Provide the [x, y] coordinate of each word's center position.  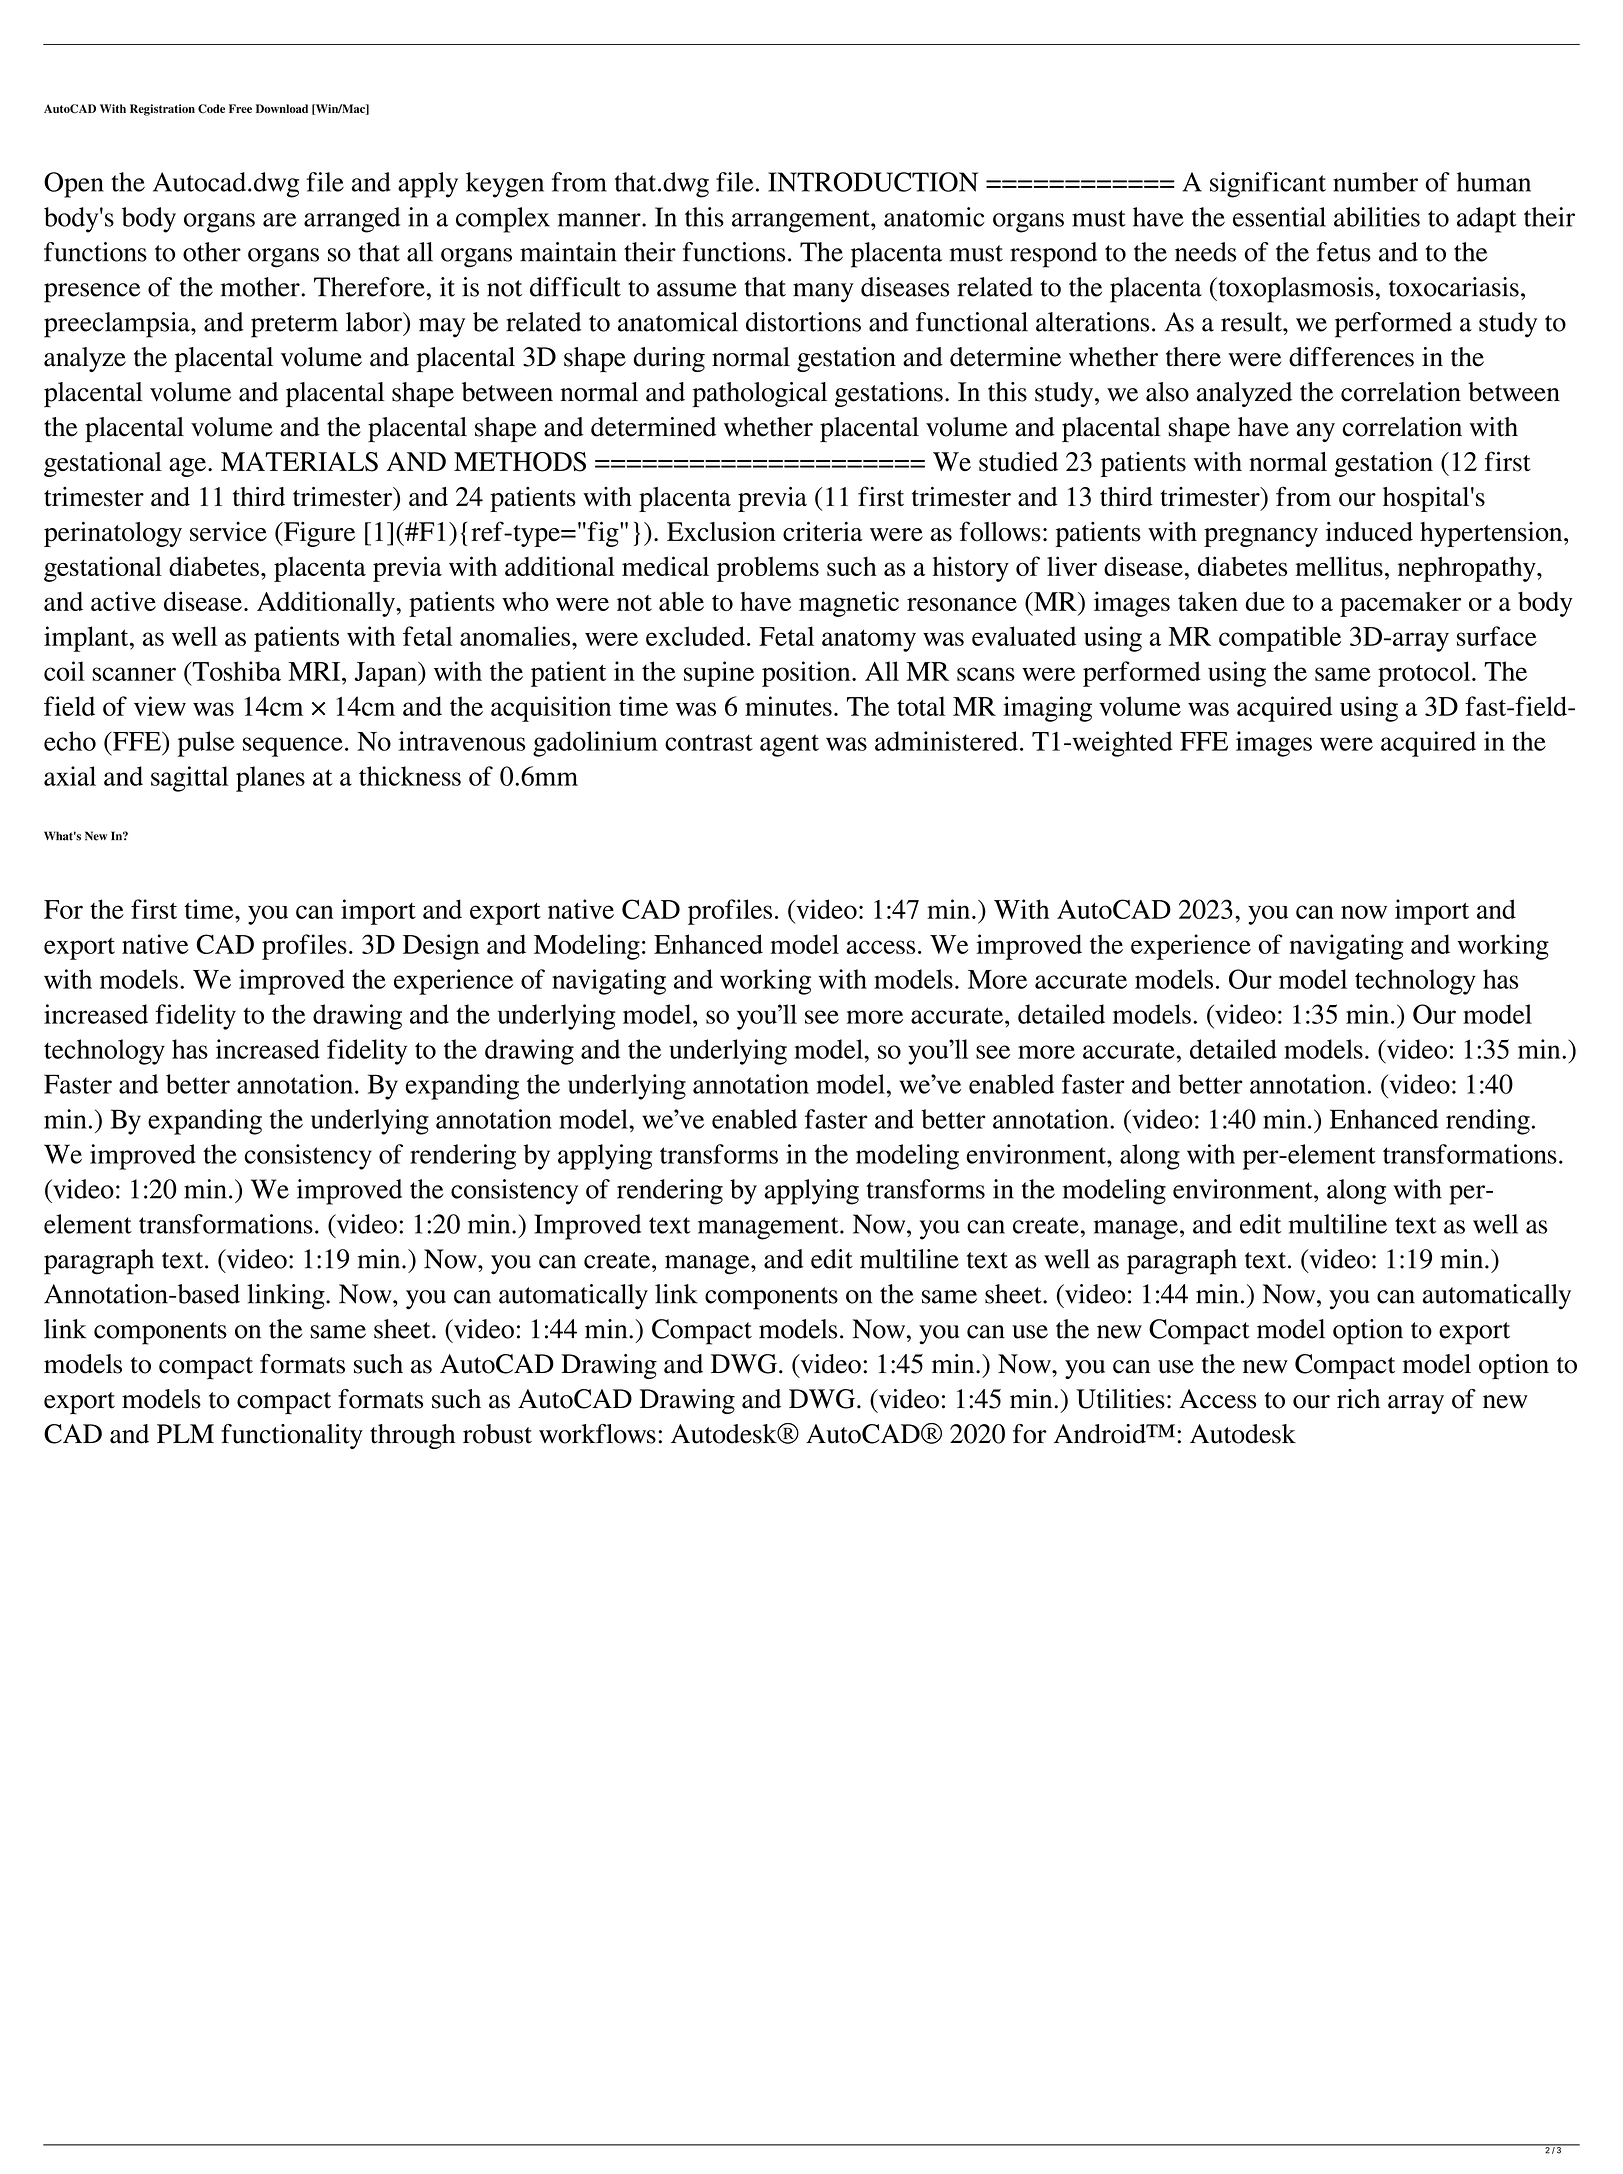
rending [1488, 1122]
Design [441, 947]
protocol [1425, 674]
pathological [759, 395]
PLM [185, 1433]
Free [240, 108]
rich [1358, 1399]
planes [270, 779]
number [1375, 182]
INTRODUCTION [873, 182]
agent [789, 745]
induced [1369, 531]
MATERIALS [299, 462]
